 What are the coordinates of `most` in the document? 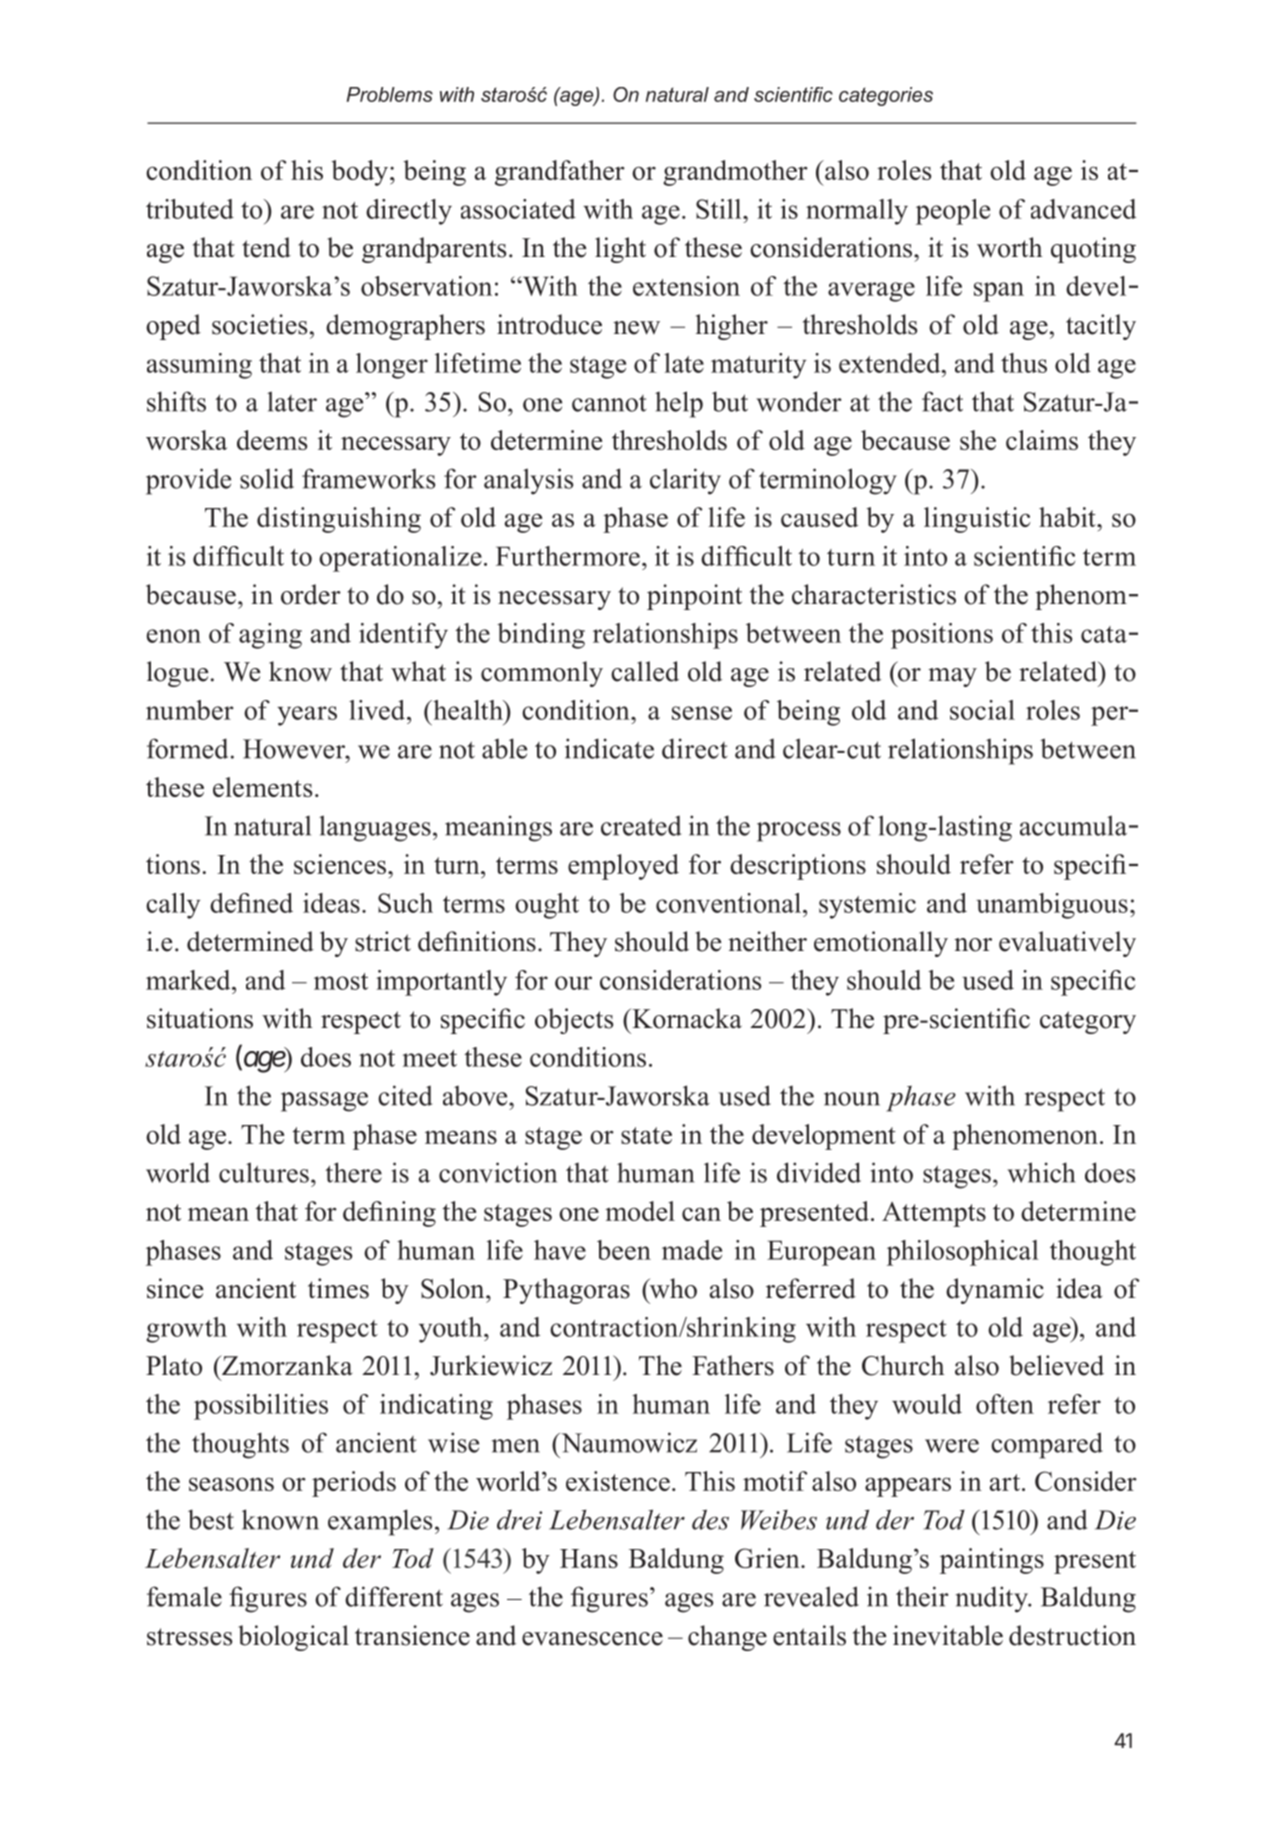 It's located at (341, 981).
